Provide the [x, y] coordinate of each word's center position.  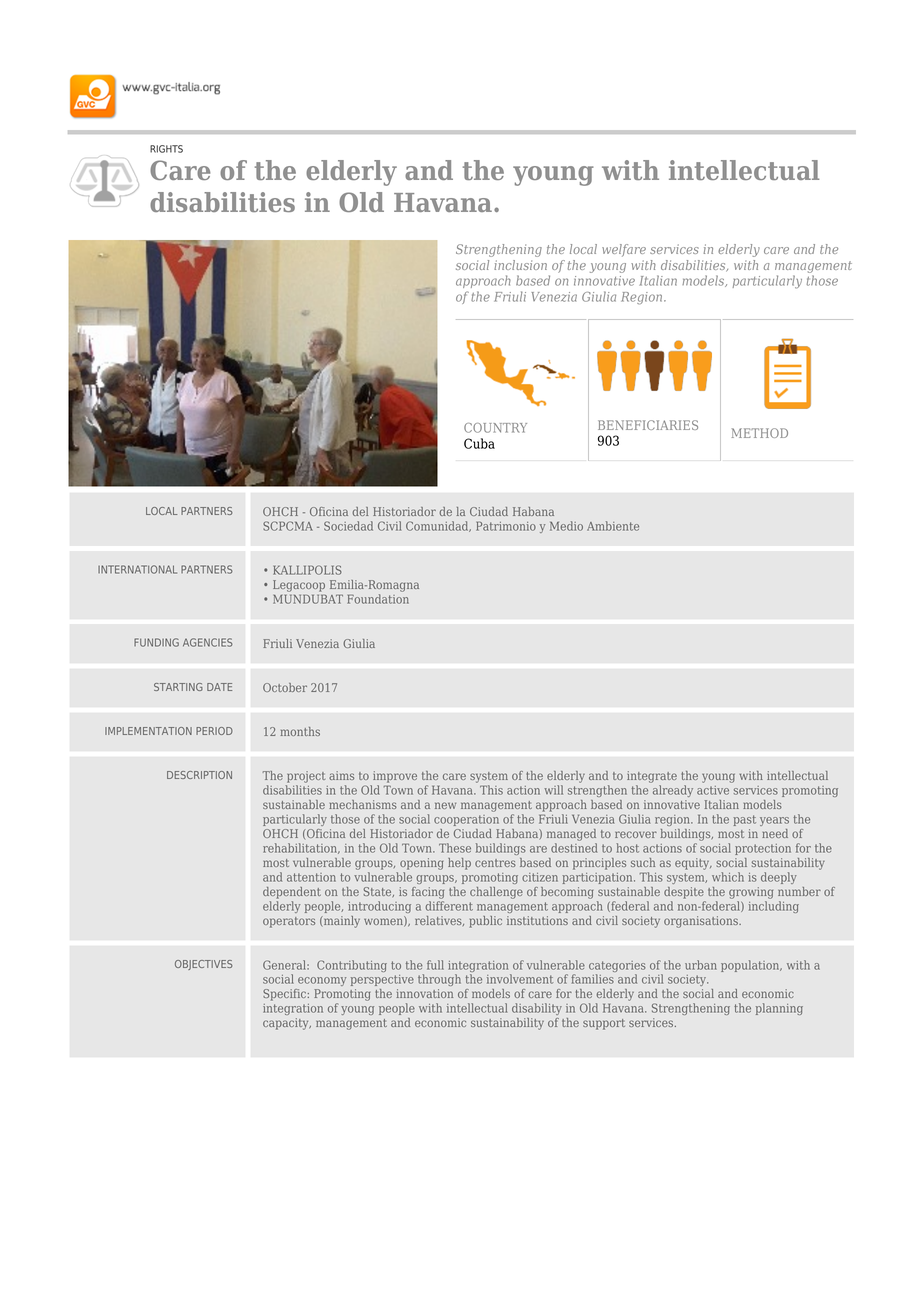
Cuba [479, 443]
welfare [624, 250]
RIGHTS [166, 149]
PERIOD [214, 731]
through [439, 980]
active [713, 790]
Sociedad [348, 526]
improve [395, 777]
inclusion [520, 265]
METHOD [760, 433]
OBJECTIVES [204, 965]
